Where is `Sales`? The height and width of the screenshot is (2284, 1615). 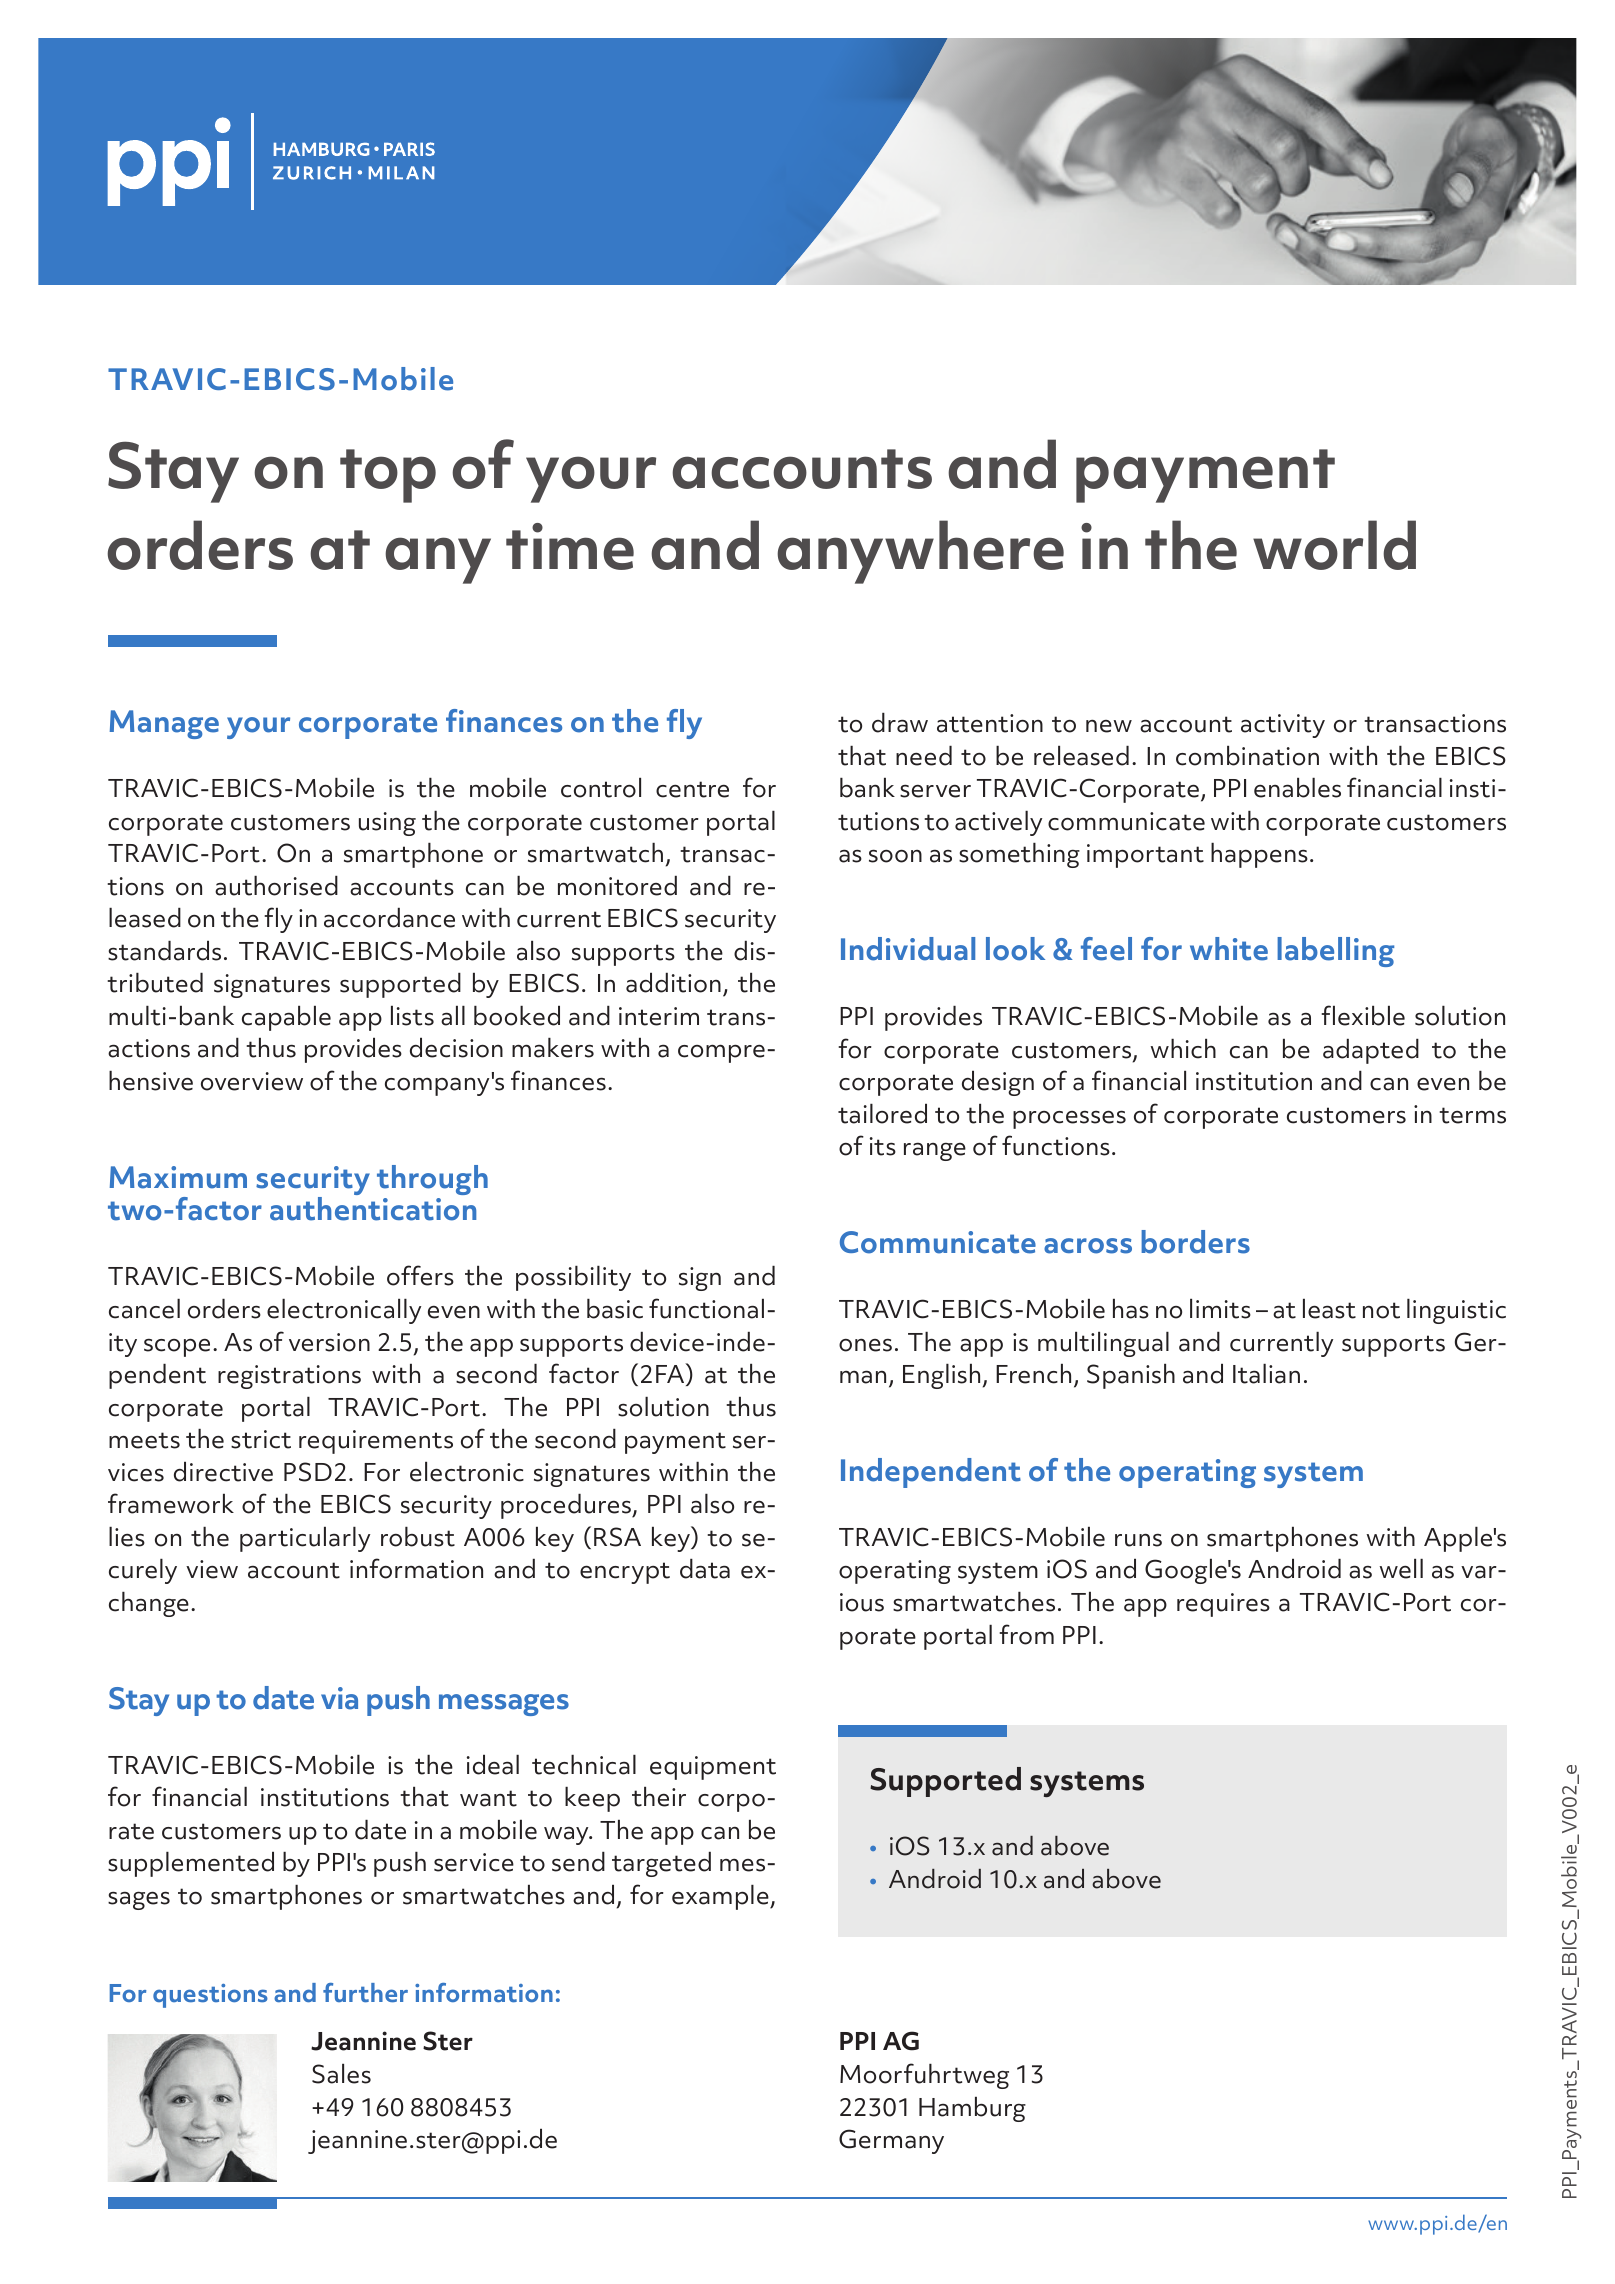
Sales is located at coordinates (341, 2073).
